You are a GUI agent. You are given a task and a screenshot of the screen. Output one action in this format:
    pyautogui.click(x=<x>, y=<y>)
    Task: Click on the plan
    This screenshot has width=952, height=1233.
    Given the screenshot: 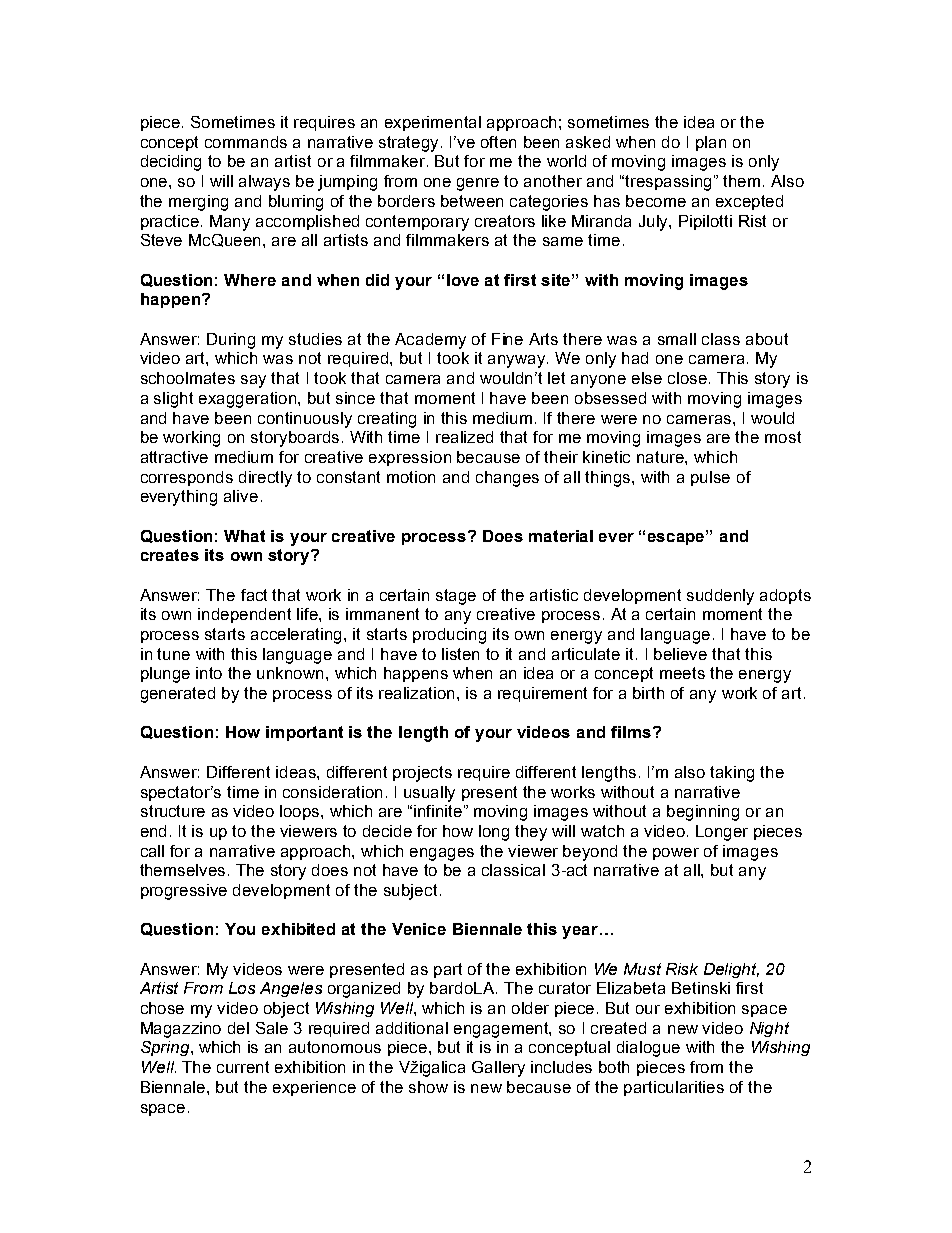 What is the action you would take?
    pyautogui.click(x=711, y=143)
